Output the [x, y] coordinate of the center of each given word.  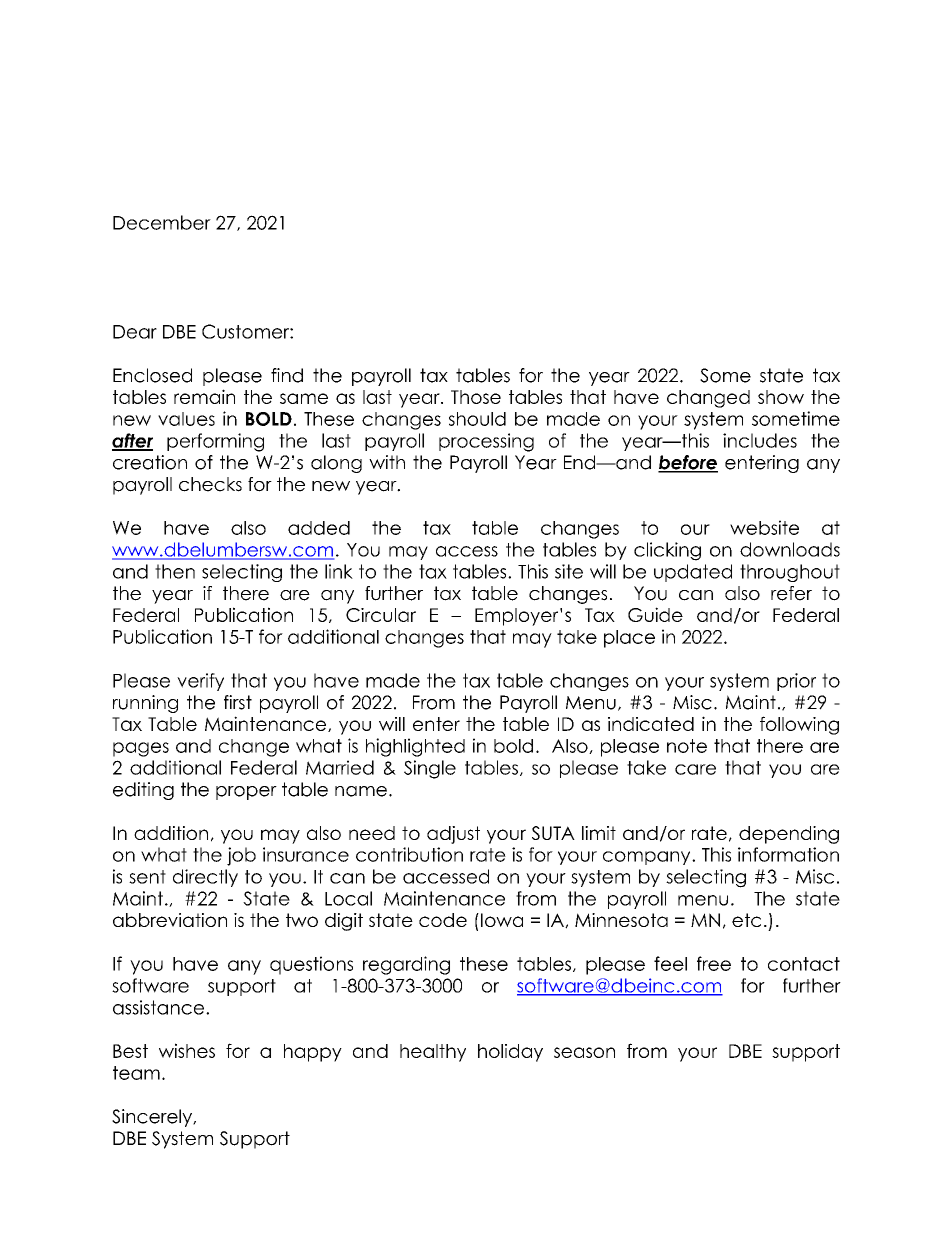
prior [796, 682]
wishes [187, 1050]
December [162, 222]
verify [200, 682]
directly [205, 878]
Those [476, 397]
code [443, 920]
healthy [433, 1053]
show [781, 397]
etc [746, 920]
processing [486, 442]
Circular [381, 615]
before [688, 463]
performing [215, 442]
